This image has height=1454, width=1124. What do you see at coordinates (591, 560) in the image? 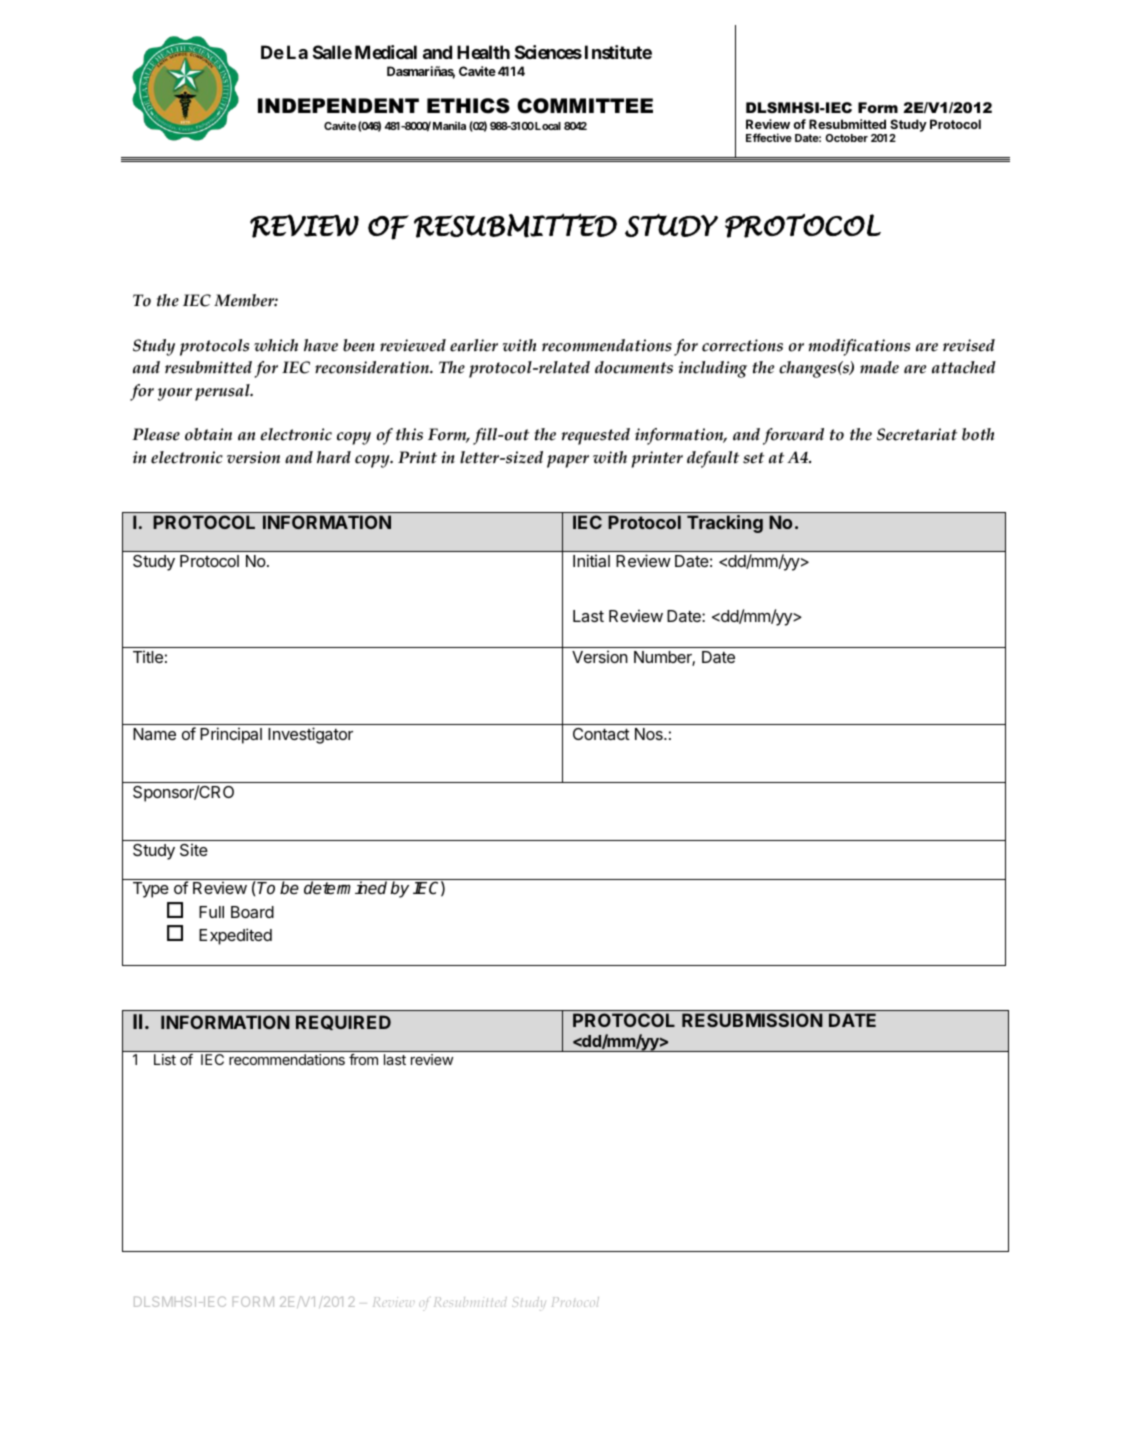
I see `Initial` at bounding box center [591, 560].
